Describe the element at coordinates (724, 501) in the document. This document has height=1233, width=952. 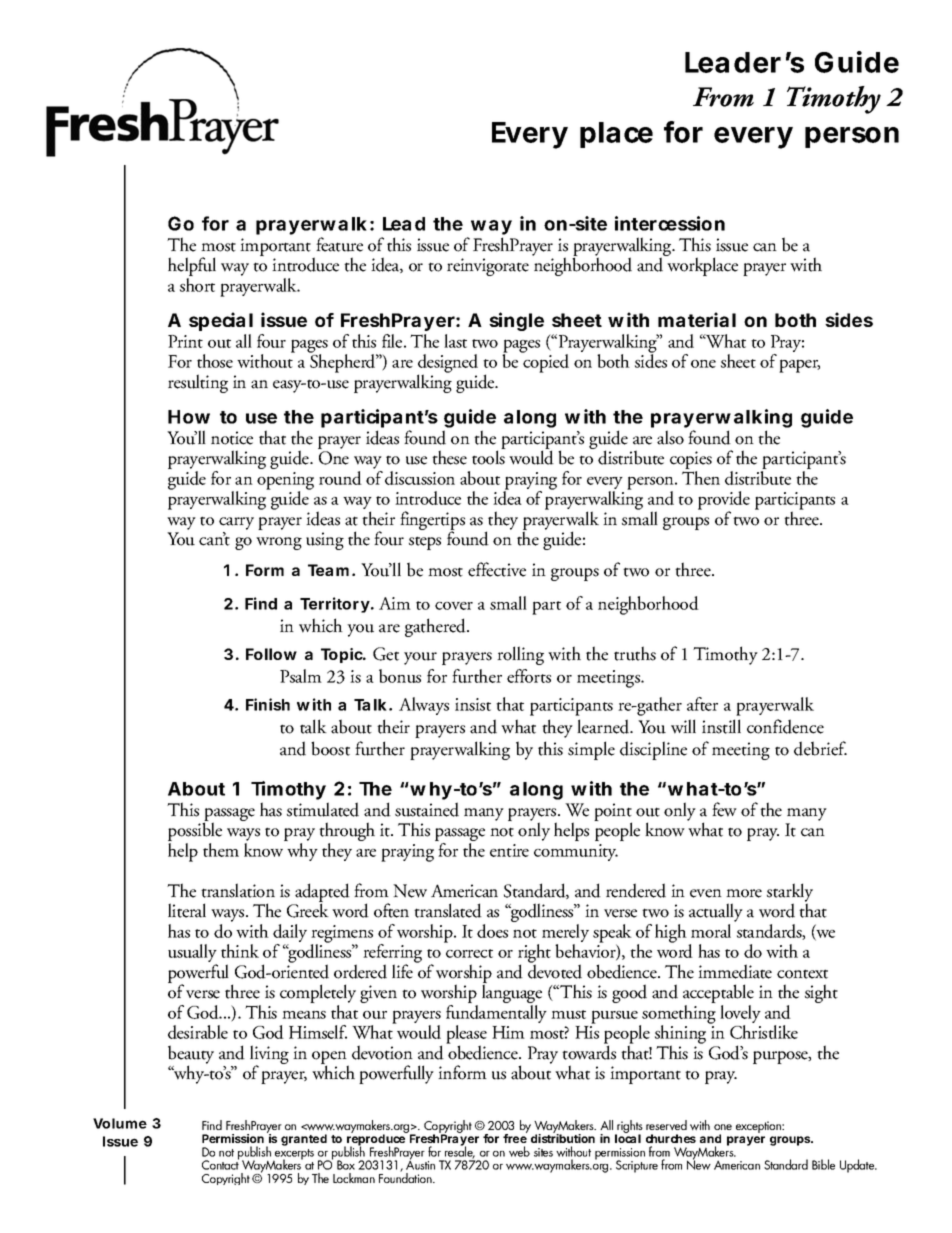
I see `provide` at that location.
